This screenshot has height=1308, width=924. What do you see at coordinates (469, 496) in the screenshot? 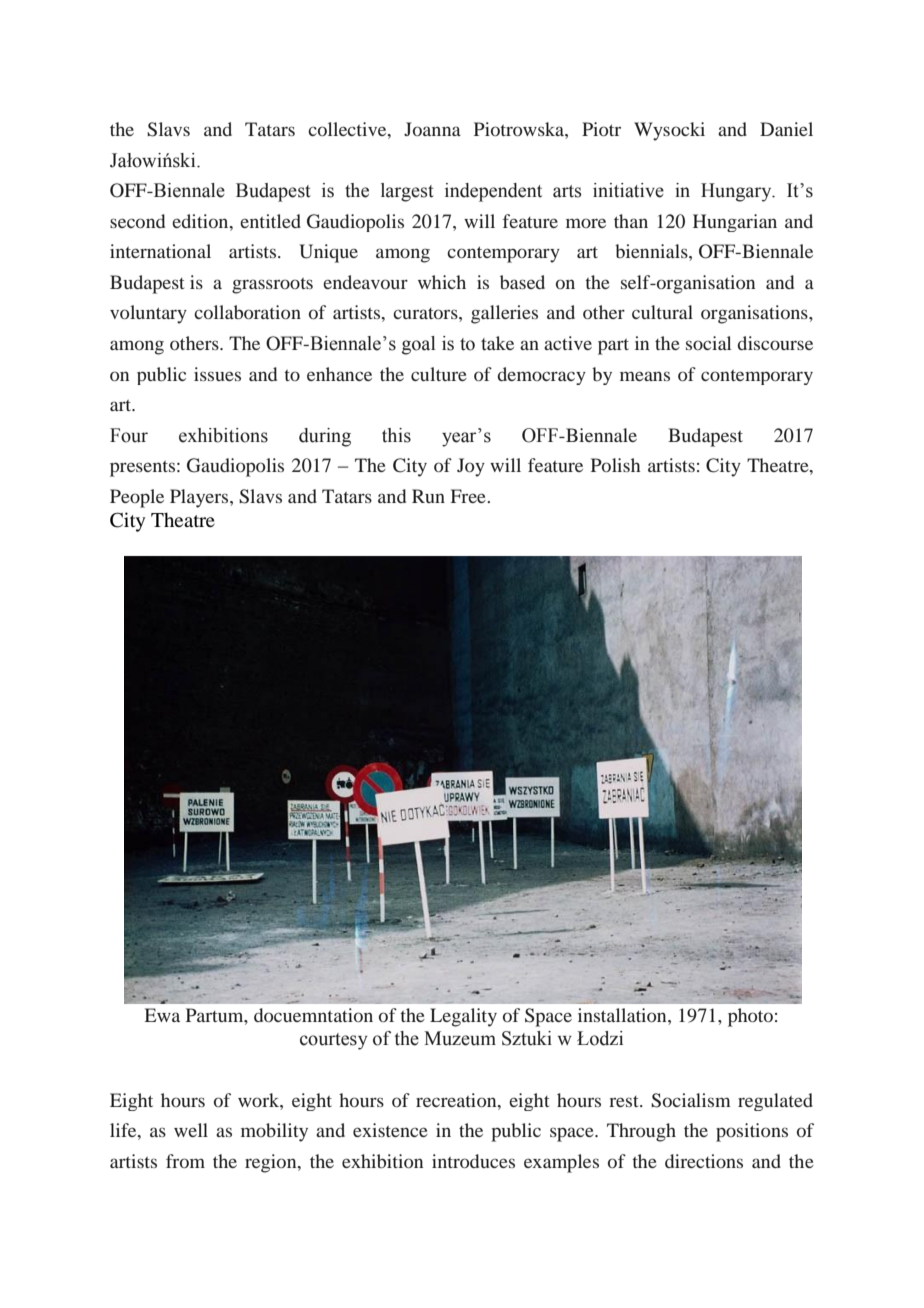
I see `Free` at bounding box center [469, 496].
